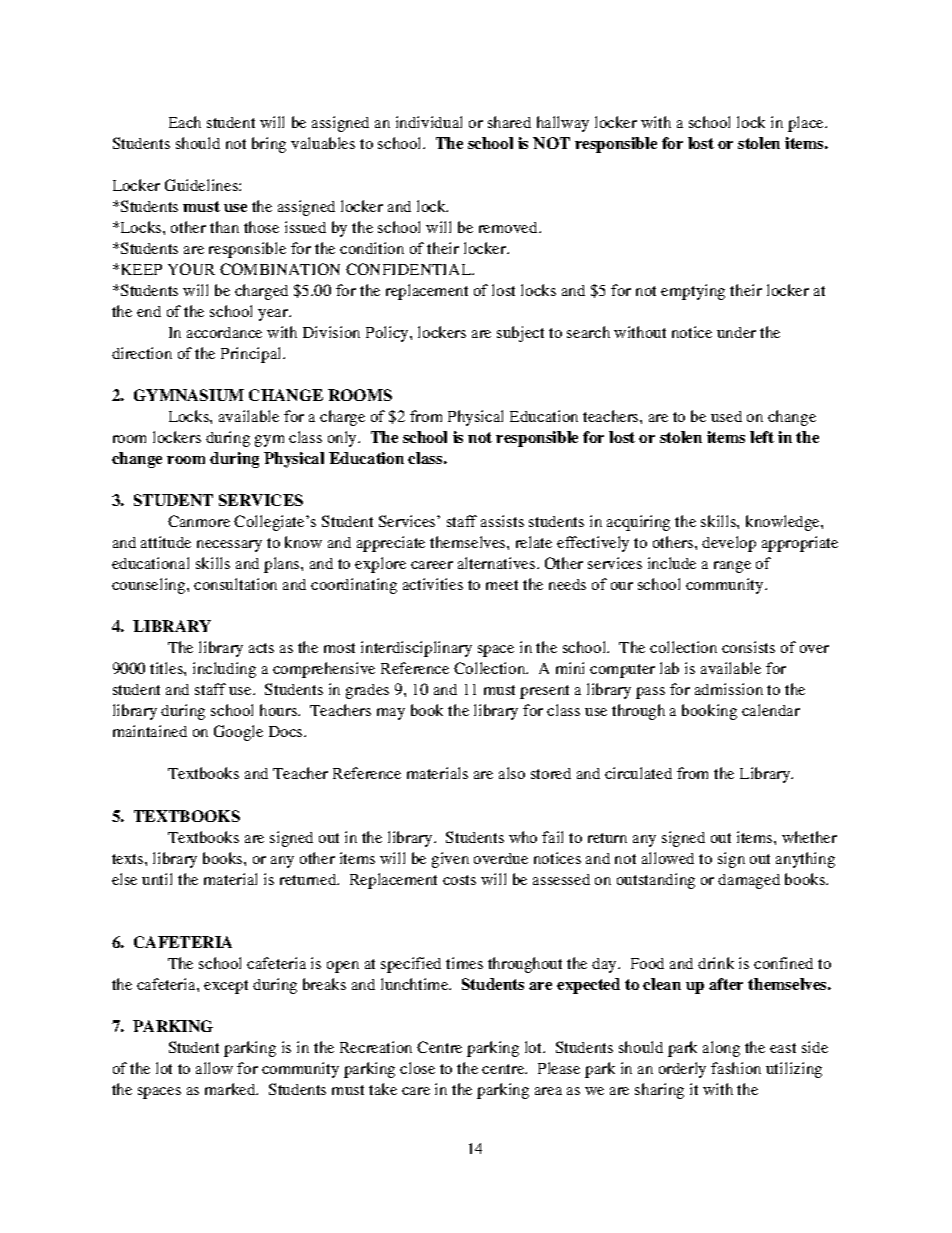 The height and width of the screenshot is (1233, 952). Describe the element at coordinates (736, 1068) in the screenshot. I see `fashion` at that location.
